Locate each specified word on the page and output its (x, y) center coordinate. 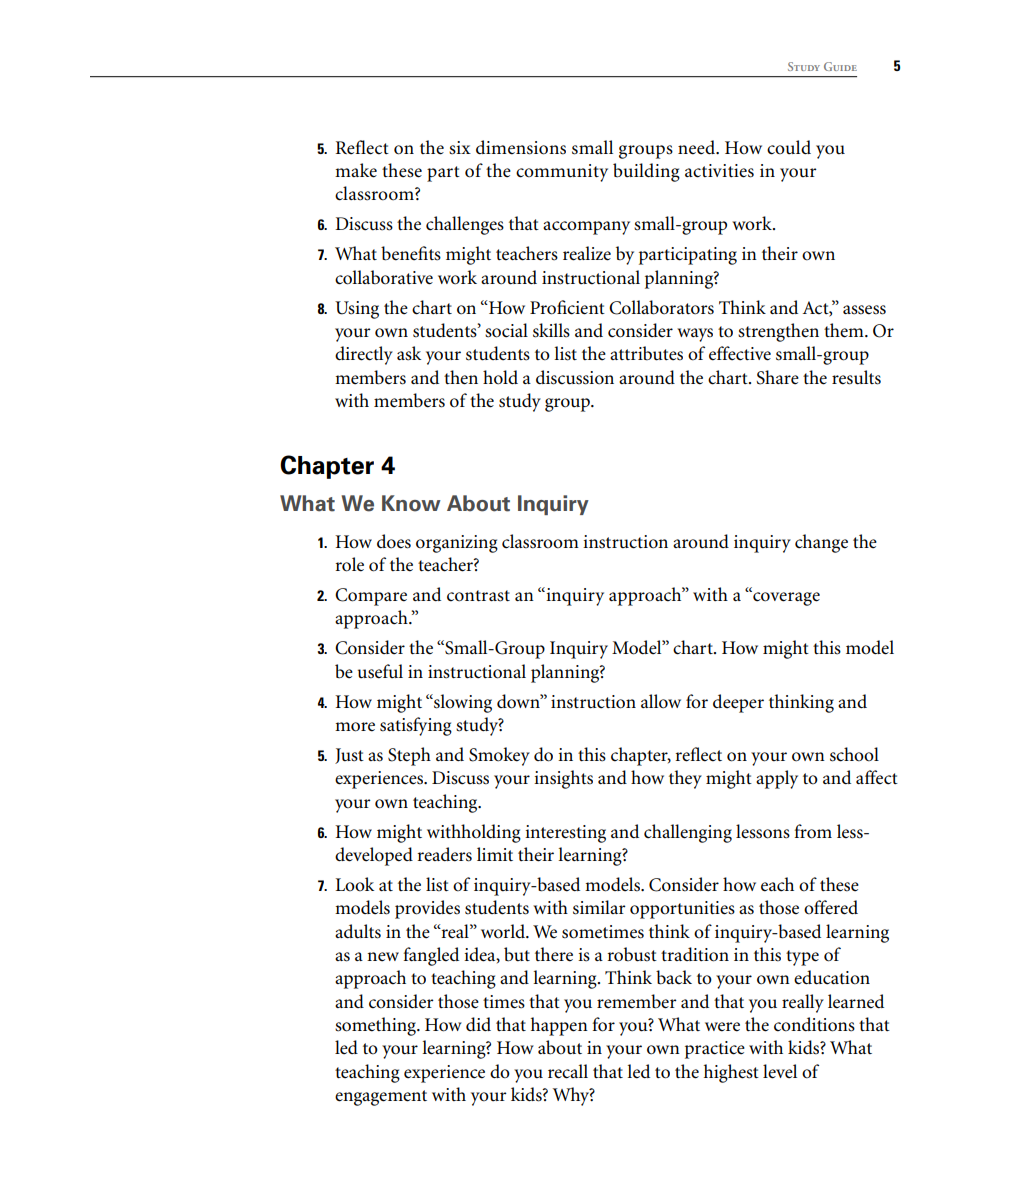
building (646, 172)
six (460, 148)
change (821, 543)
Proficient (567, 307)
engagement (381, 1098)
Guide (840, 66)
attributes (646, 353)
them (845, 330)
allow (661, 701)
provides (427, 909)
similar (599, 907)
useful (380, 671)
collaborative (384, 277)
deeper (738, 703)
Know (411, 503)
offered (831, 907)
